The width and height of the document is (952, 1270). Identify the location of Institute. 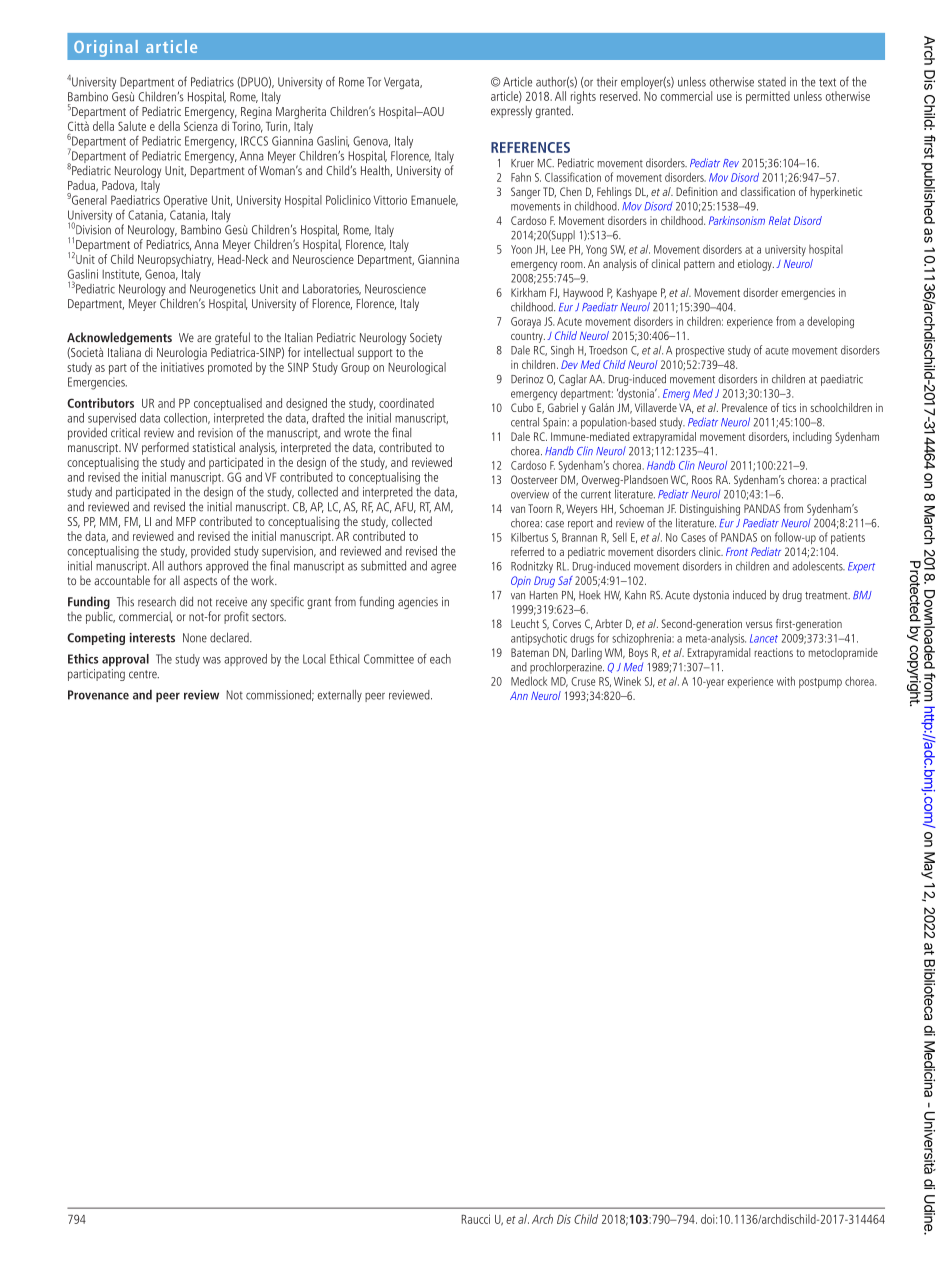
(121, 274).
